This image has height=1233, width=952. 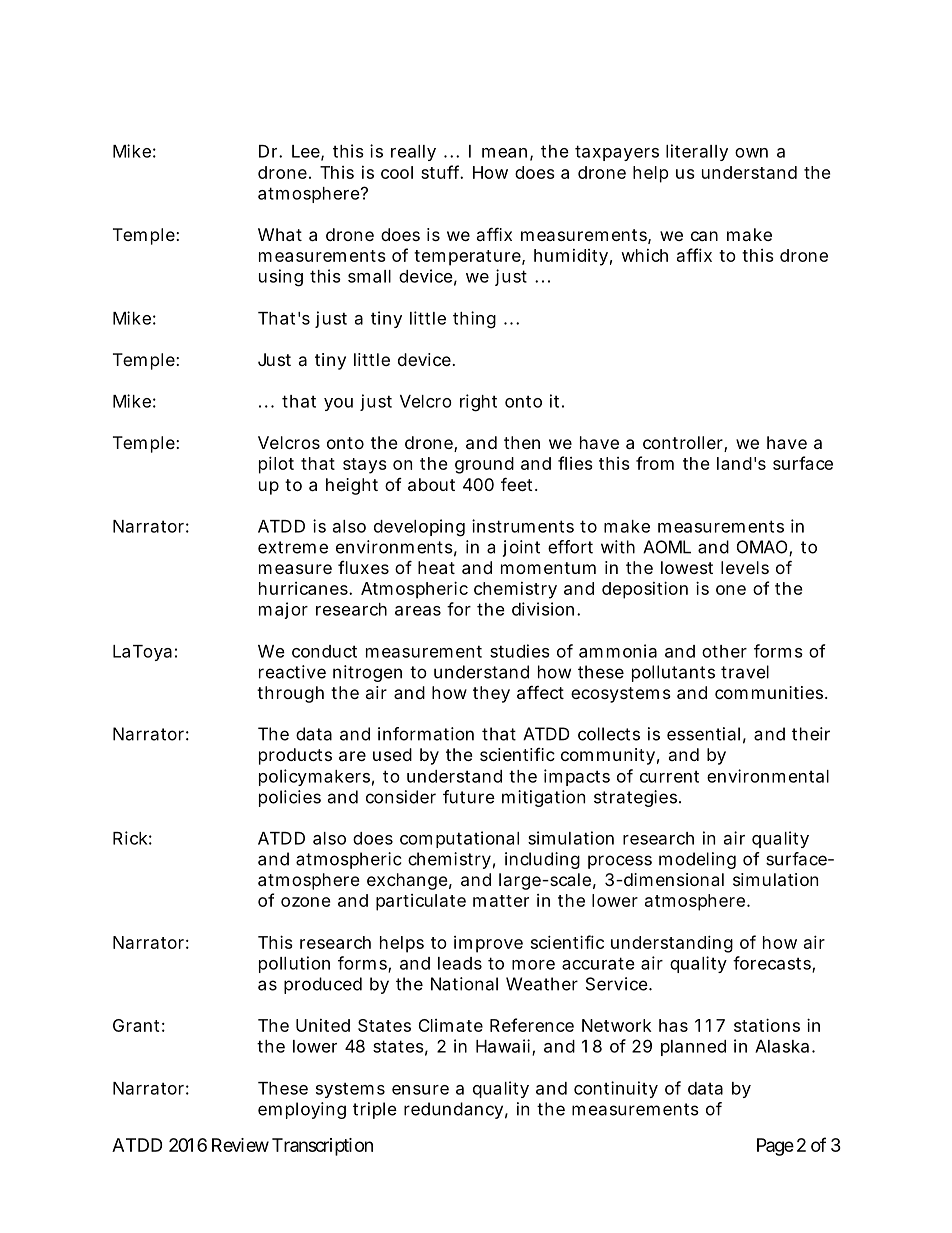 I want to click on What, so click(x=280, y=234).
